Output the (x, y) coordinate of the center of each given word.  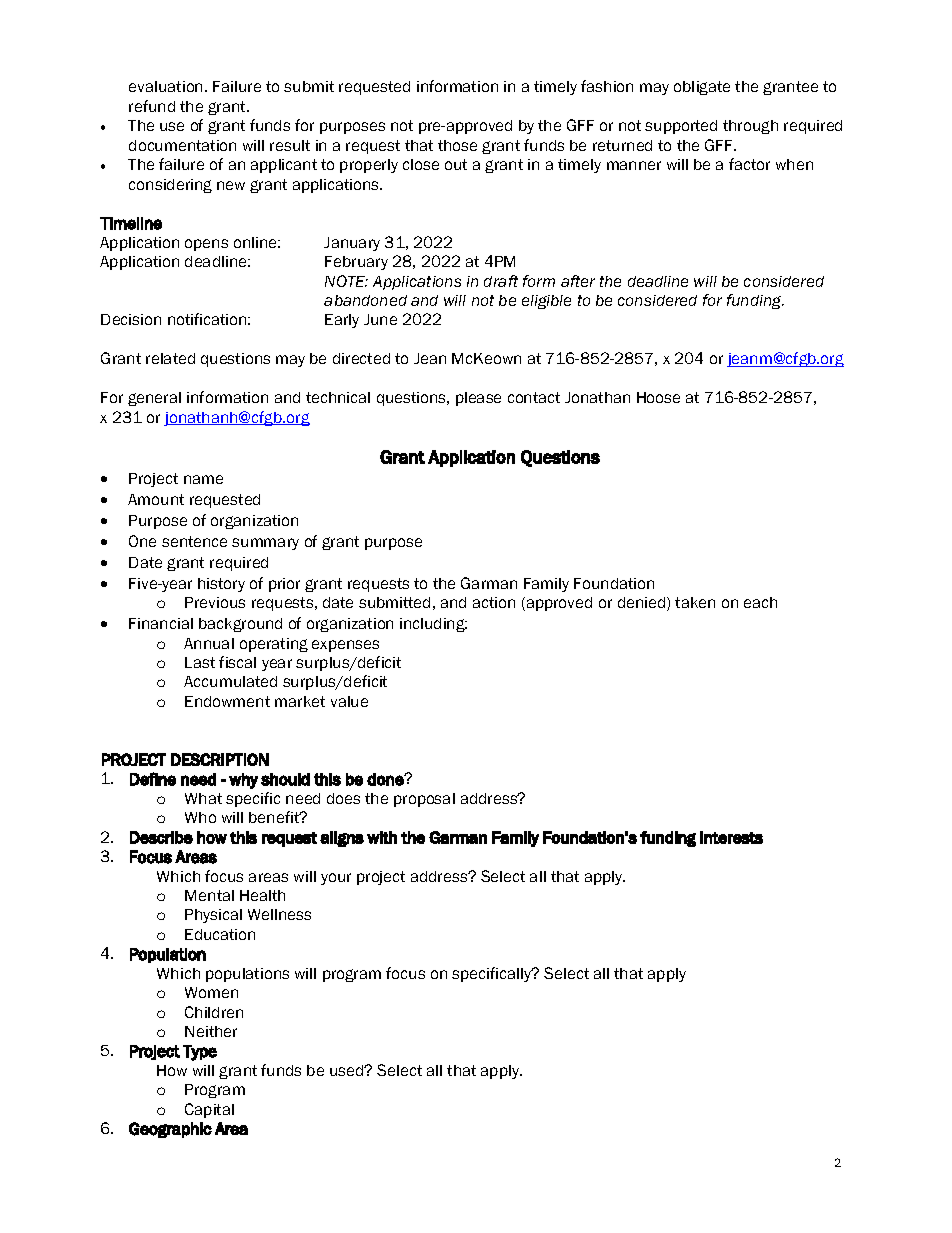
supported (681, 127)
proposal (424, 800)
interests (731, 837)
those (457, 145)
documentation (182, 145)
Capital (209, 1110)
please (478, 399)
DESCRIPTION (220, 759)
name (203, 479)
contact (534, 397)
